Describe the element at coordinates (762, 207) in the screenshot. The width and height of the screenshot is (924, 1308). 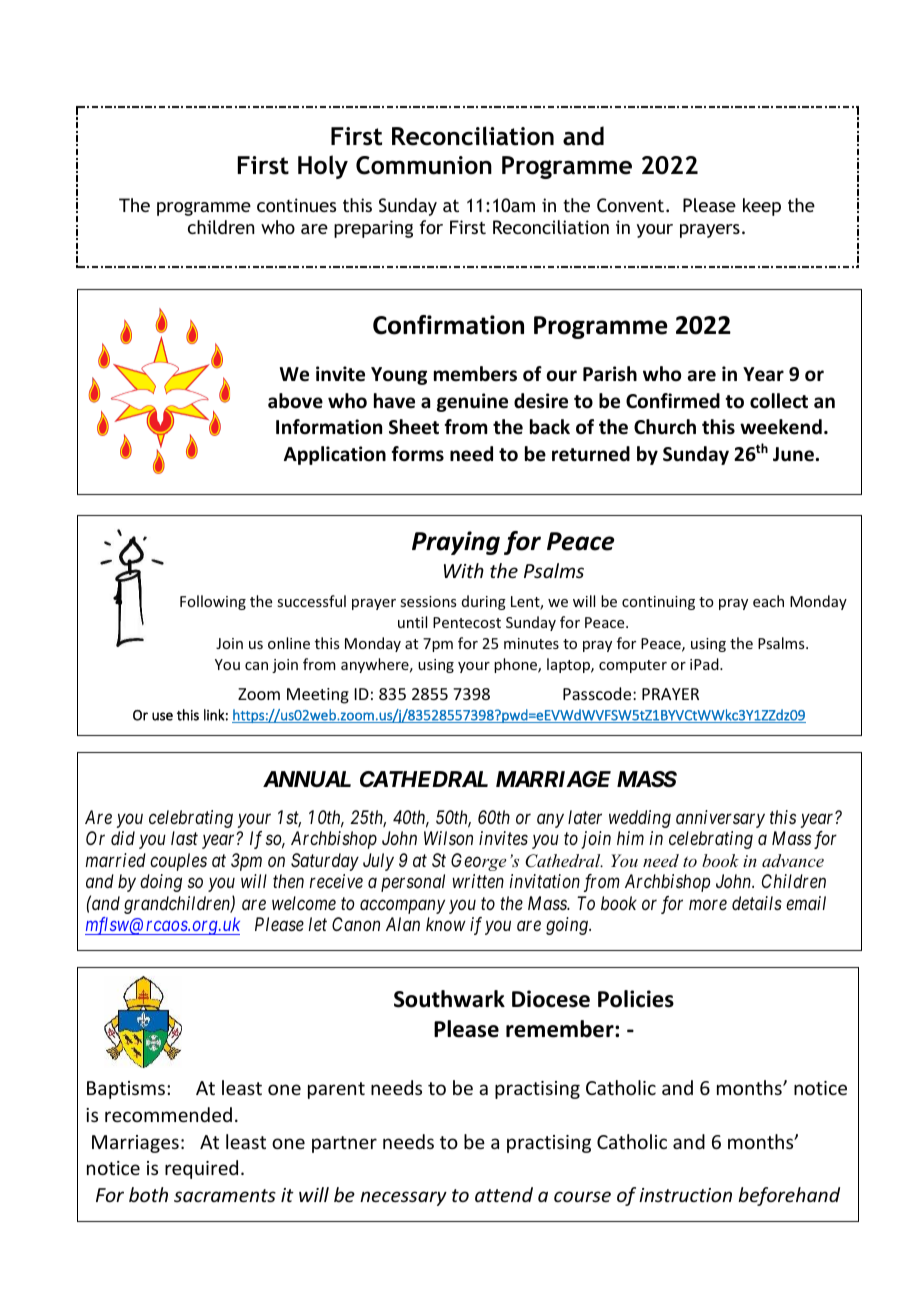
I see `keep` at that location.
